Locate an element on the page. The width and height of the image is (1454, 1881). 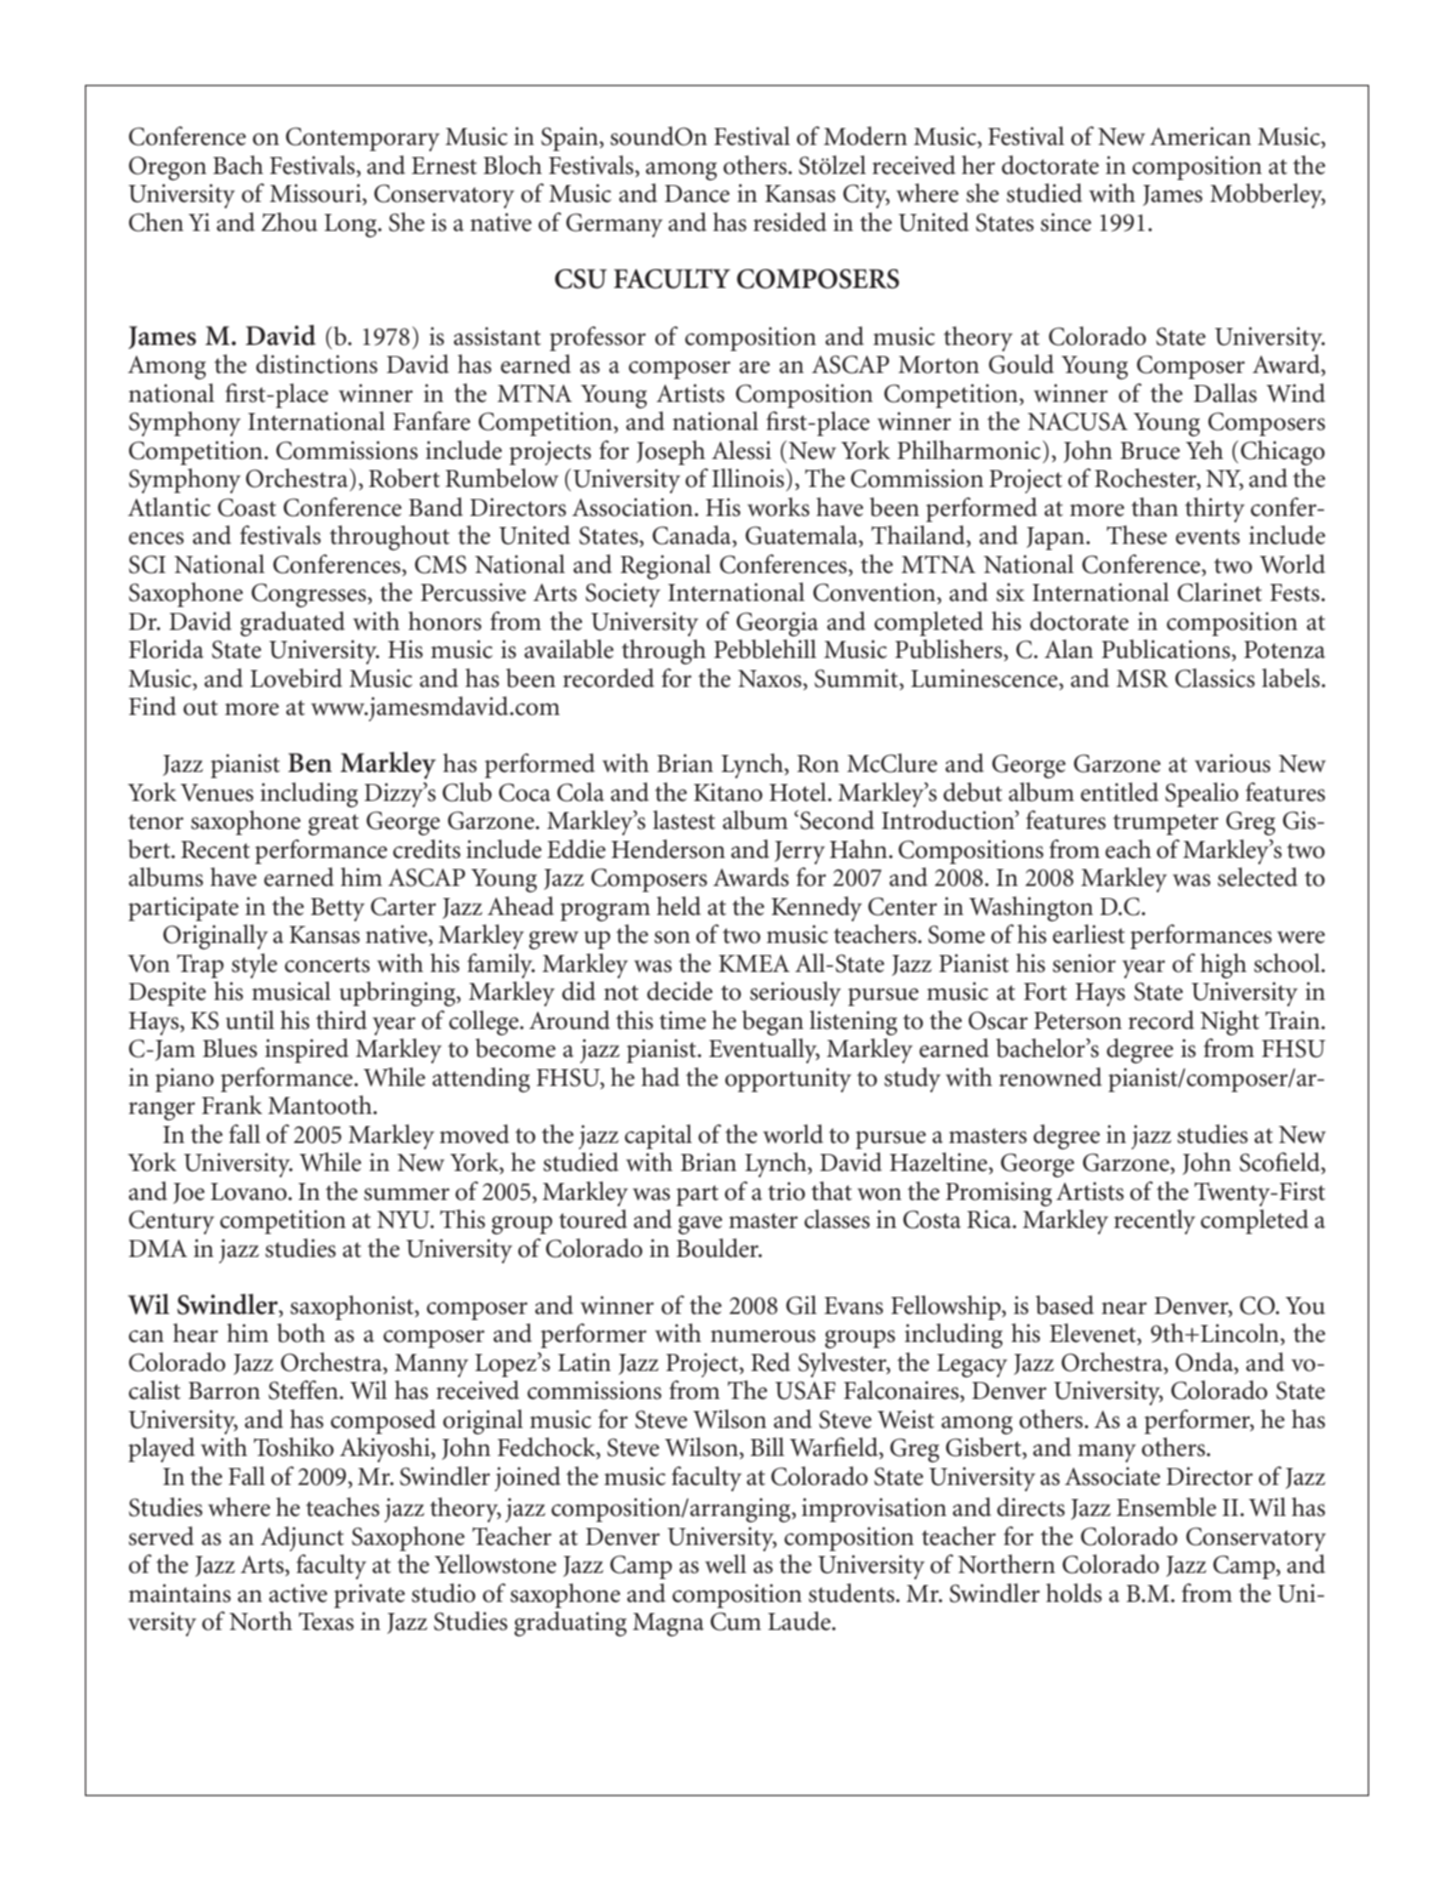
active is located at coordinates (298, 1593).
